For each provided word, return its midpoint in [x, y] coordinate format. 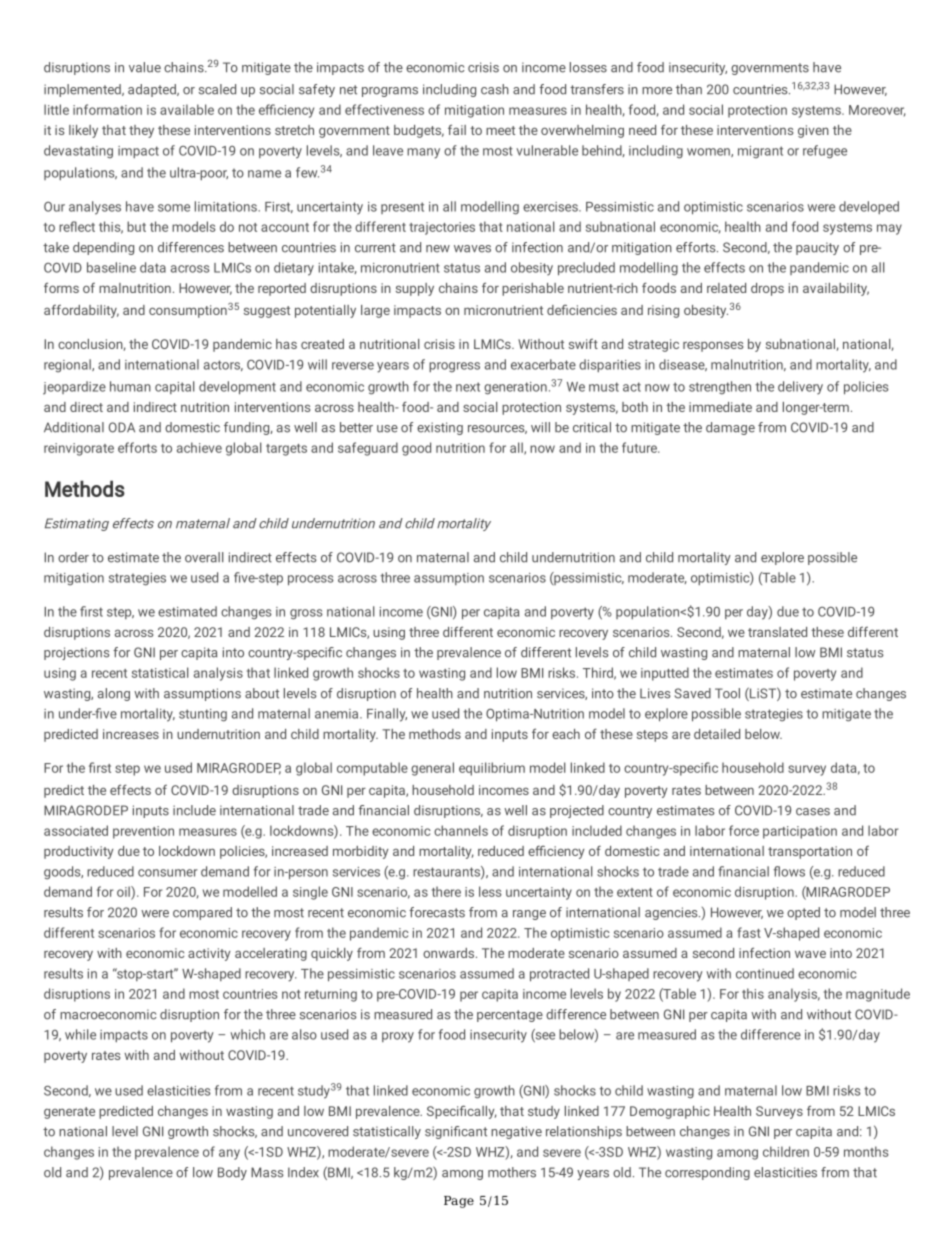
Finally [387, 715]
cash [495, 89]
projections [76, 653]
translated [777, 632]
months [866, 1151]
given [813, 131]
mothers [512, 1172]
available [187, 109]
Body [232, 1173]
